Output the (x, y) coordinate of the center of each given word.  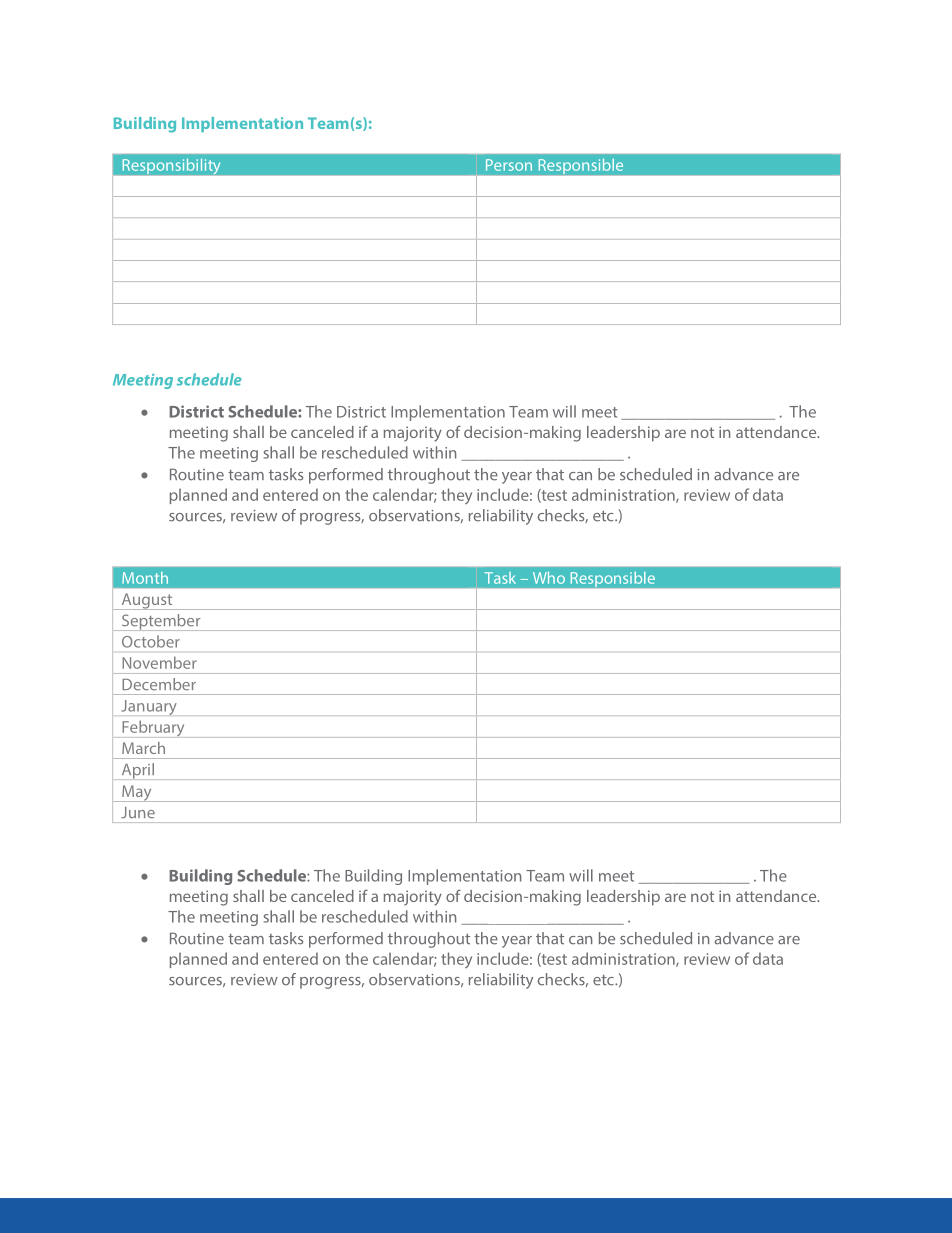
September (161, 622)
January (149, 707)
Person (509, 165)
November (159, 662)
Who (549, 578)
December (159, 684)
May (137, 793)
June (138, 813)
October (151, 641)
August (147, 601)
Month (145, 578)
